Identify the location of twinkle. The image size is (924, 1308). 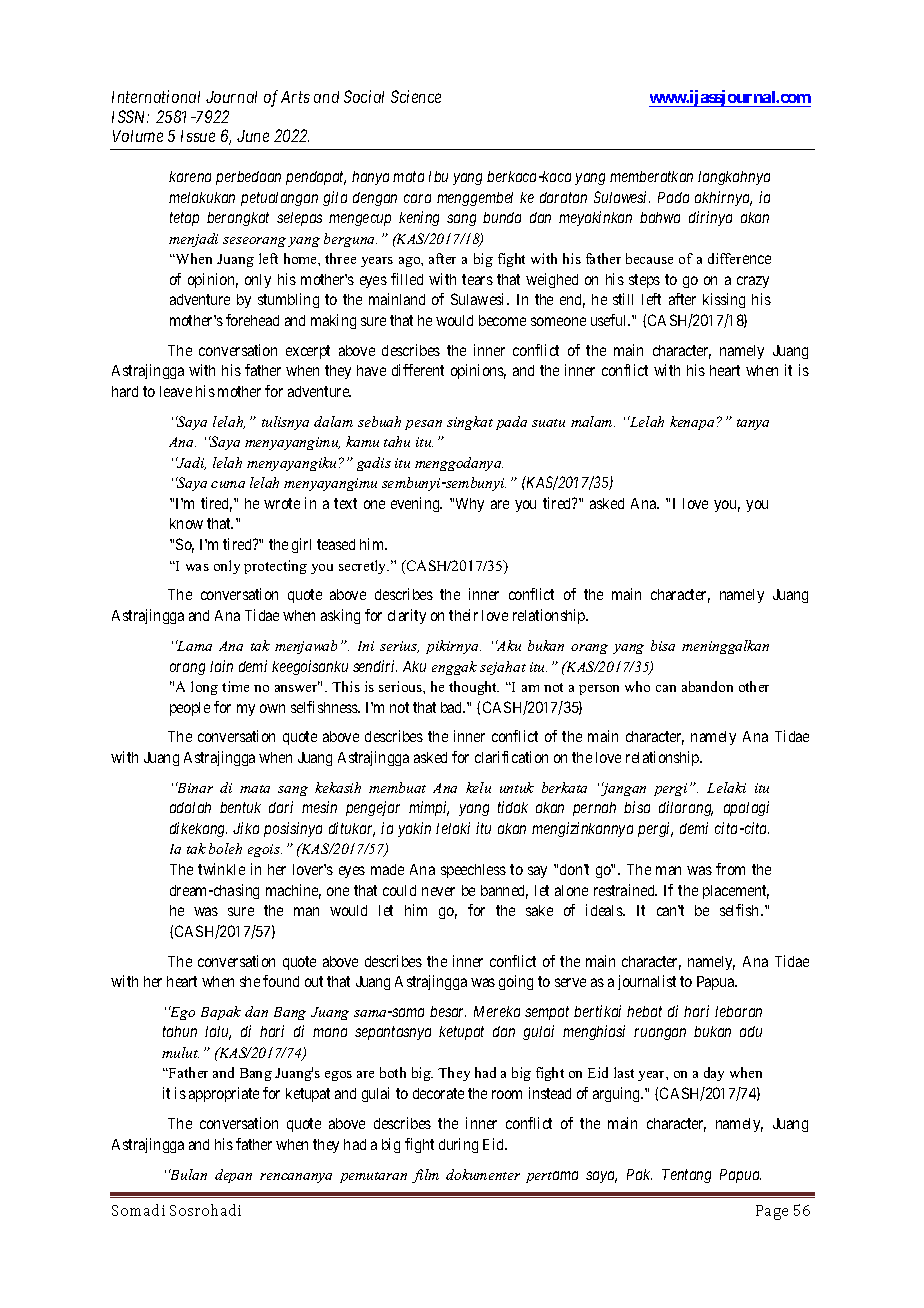
(221, 869).
